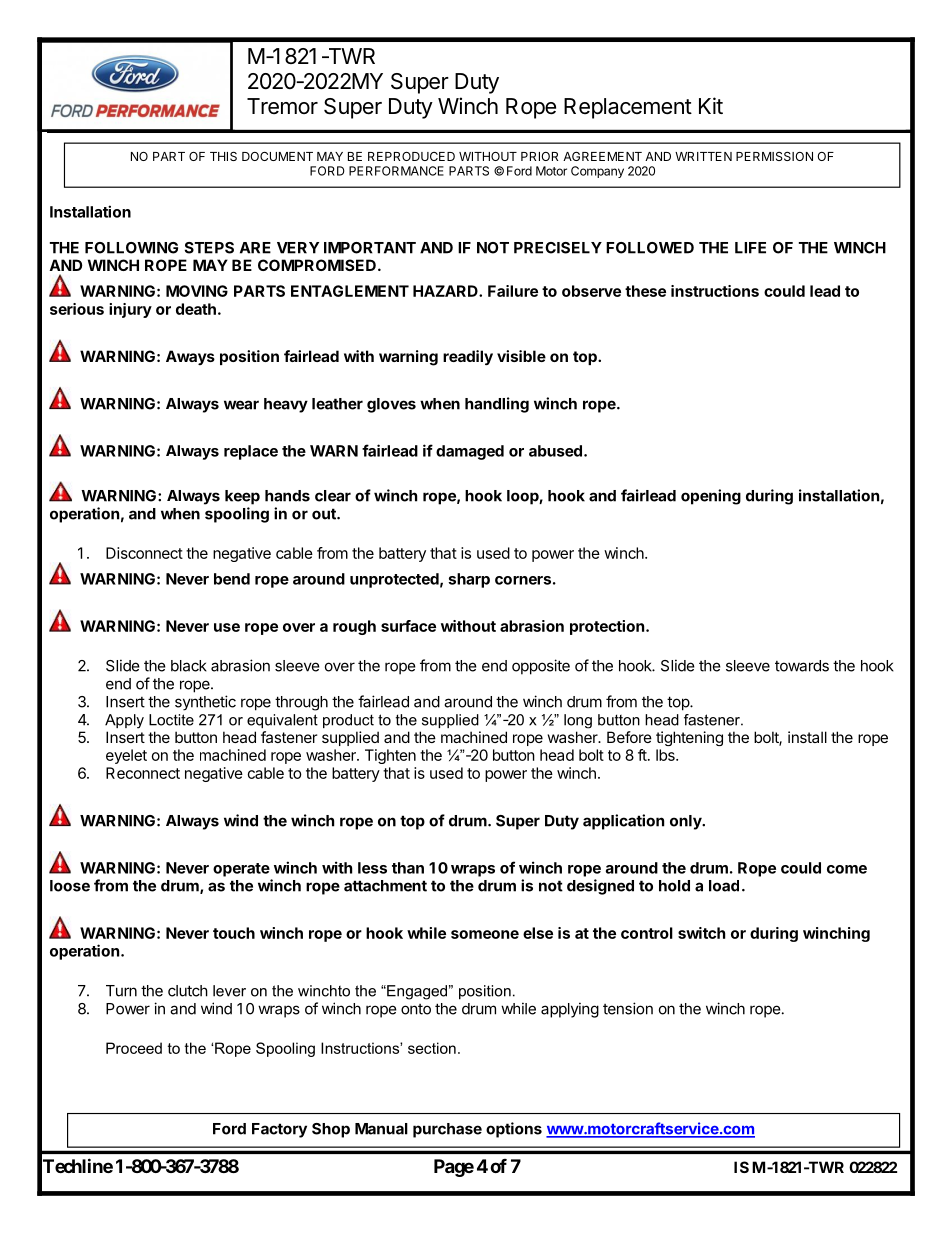  Describe the element at coordinates (447, 1130) in the screenshot. I see `purchase` at that location.
